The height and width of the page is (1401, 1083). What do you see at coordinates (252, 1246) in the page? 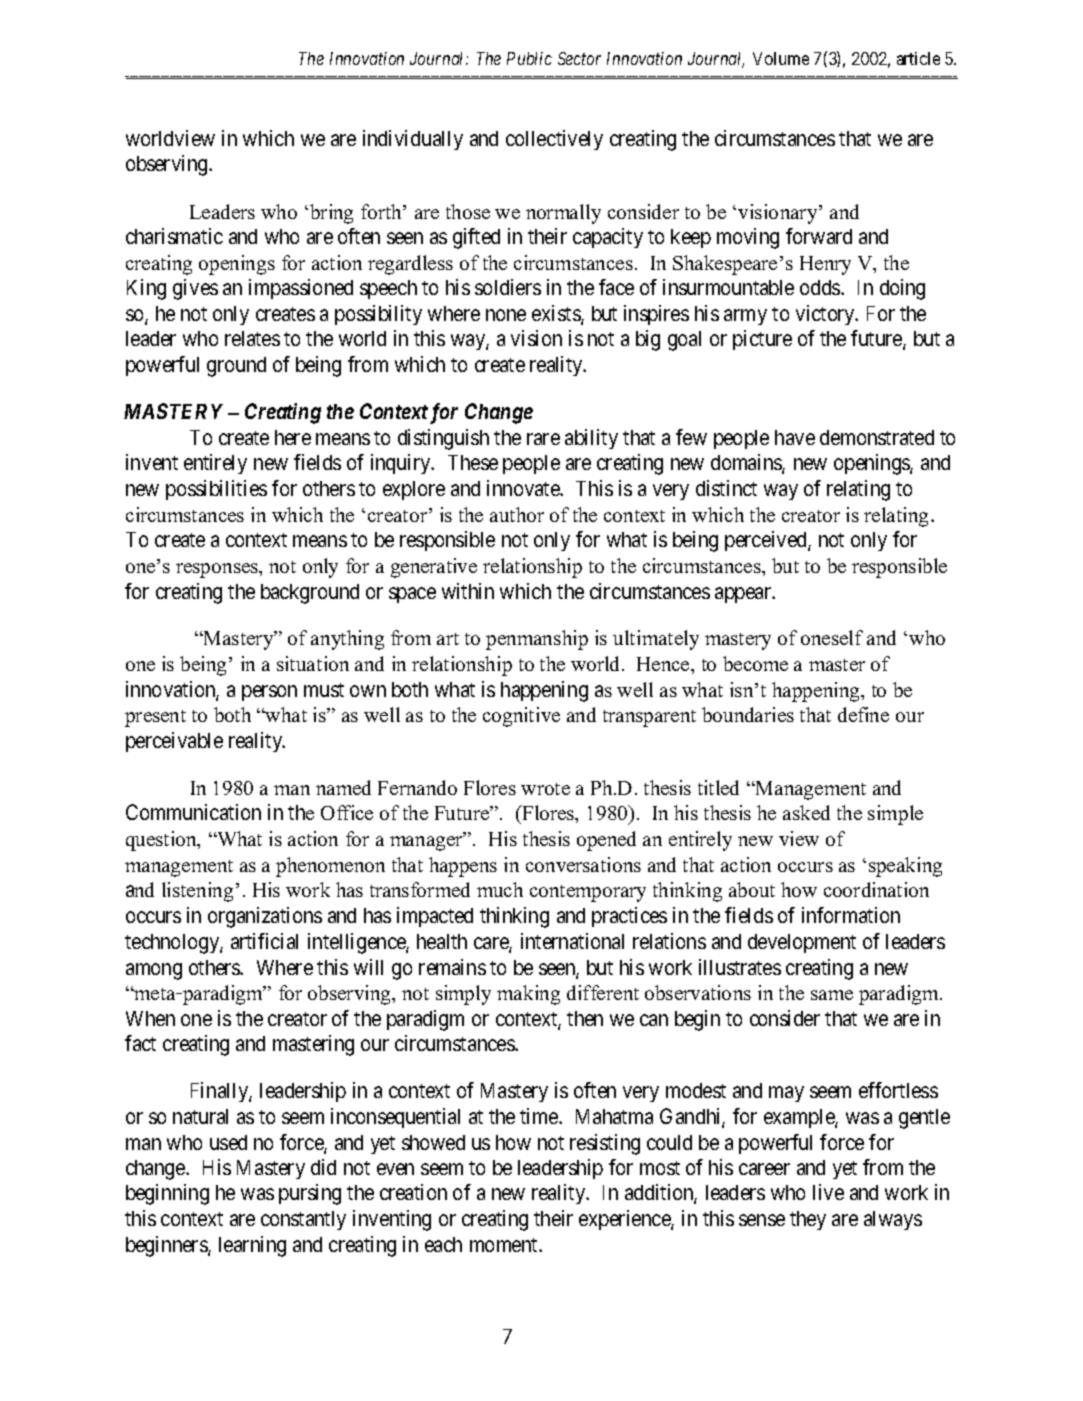
I see `learning` at bounding box center [252, 1246].
